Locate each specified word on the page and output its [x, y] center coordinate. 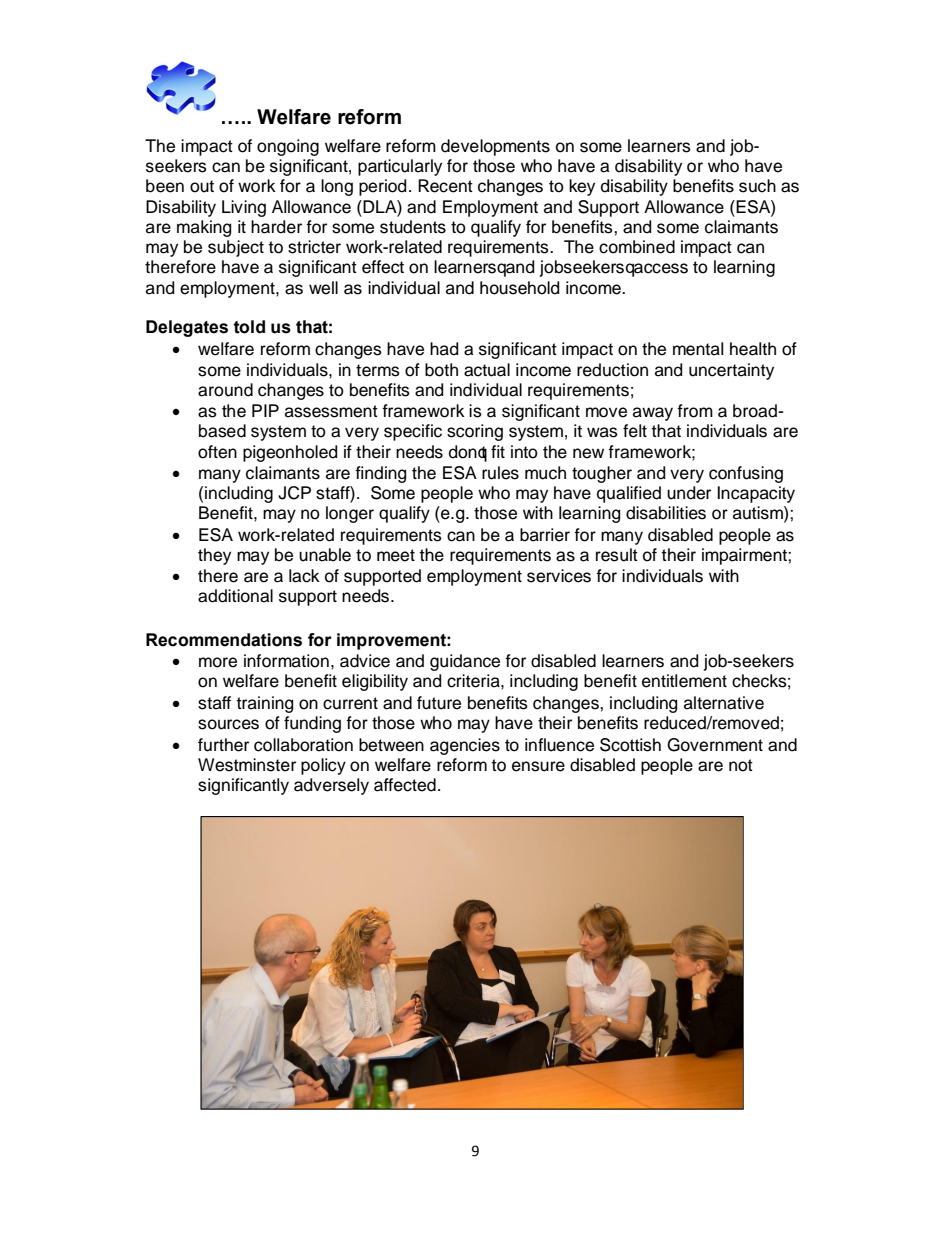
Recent [445, 186]
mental [698, 349]
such [757, 186]
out [202, 186]
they [214, 556]
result [617, 555]
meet [396, 555]
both [441, 370]
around [225, 390]
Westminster [247, 765]
